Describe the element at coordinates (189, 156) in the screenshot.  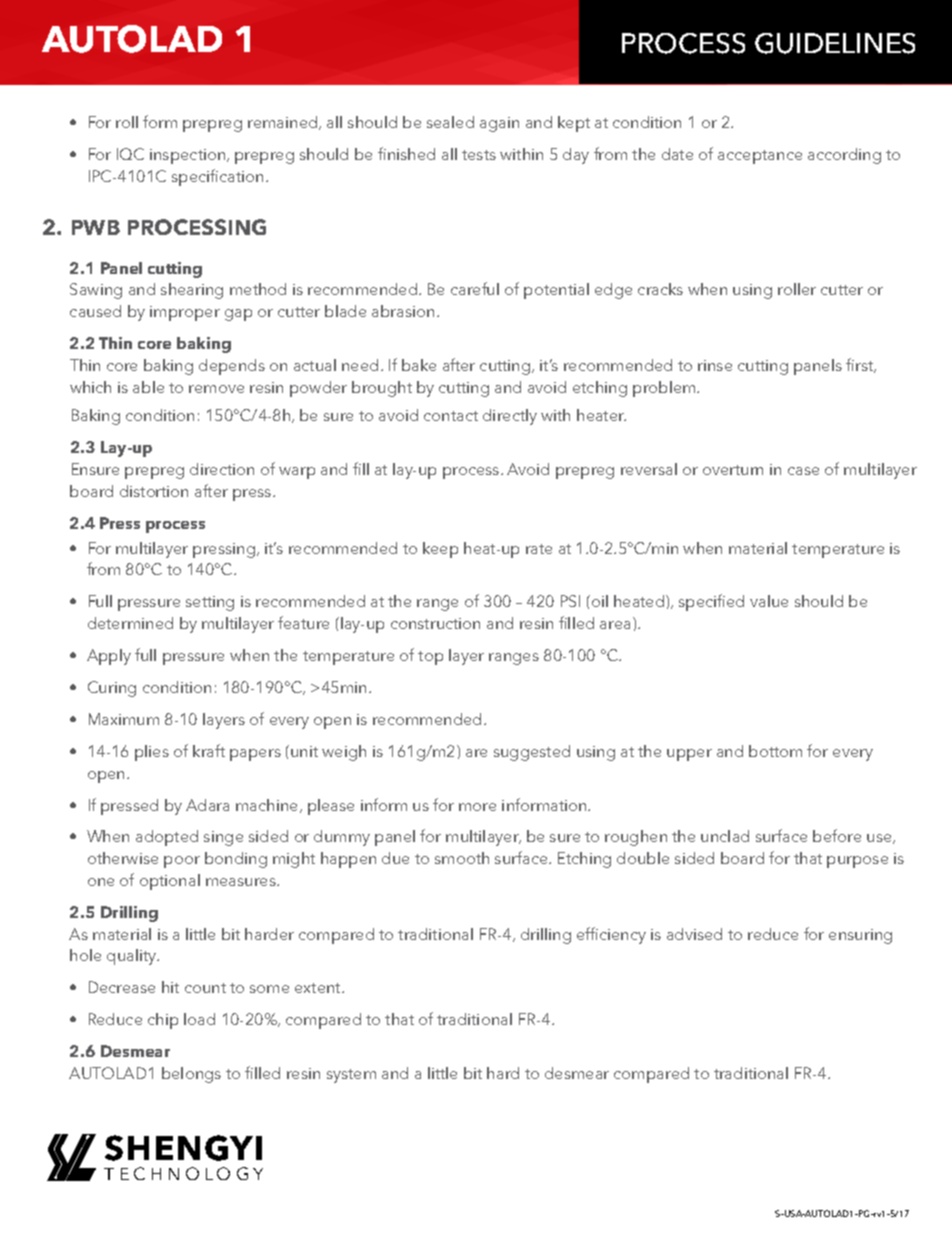
I see `inspection` at that location.
